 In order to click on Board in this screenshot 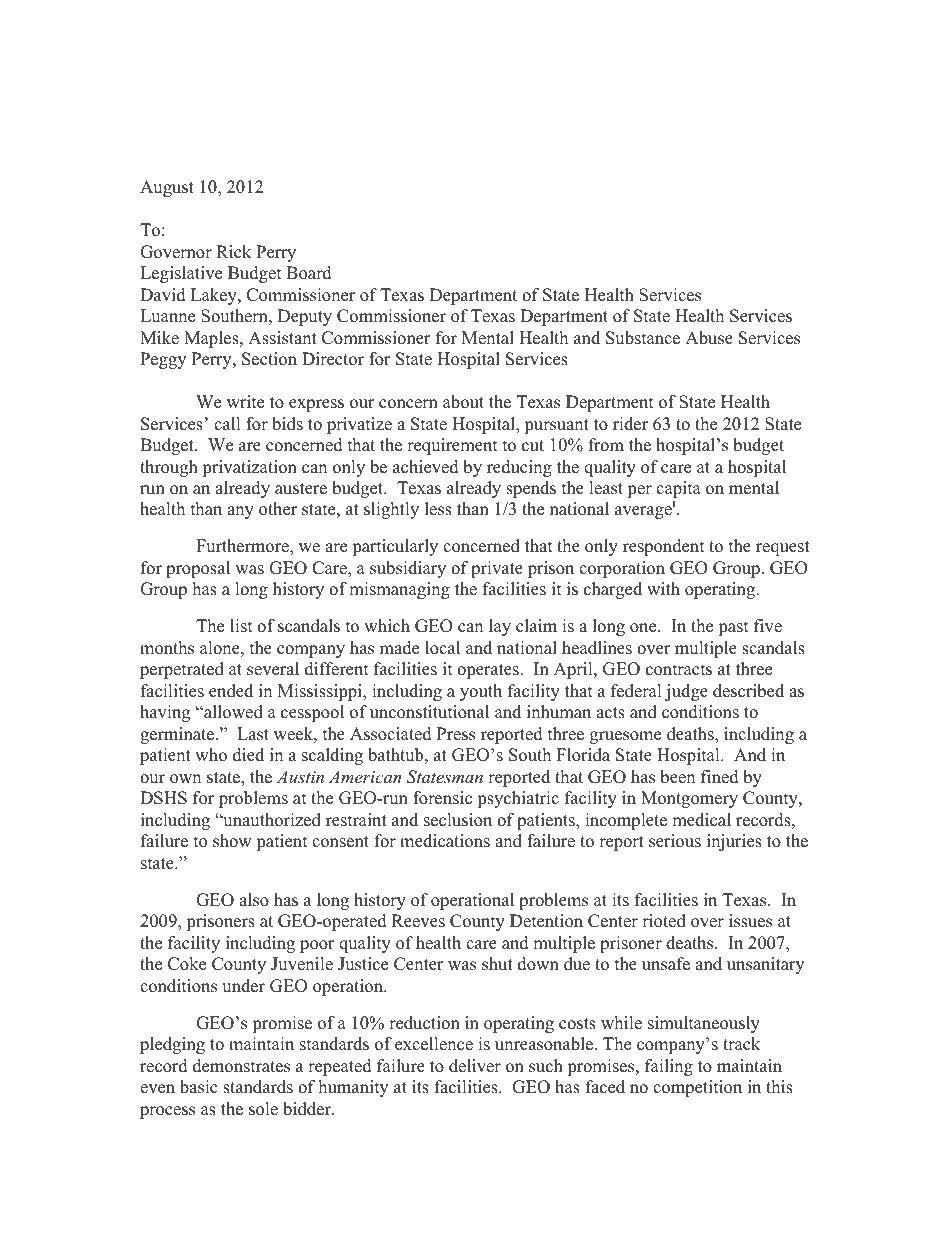, I will do `click(309, 273)`.
